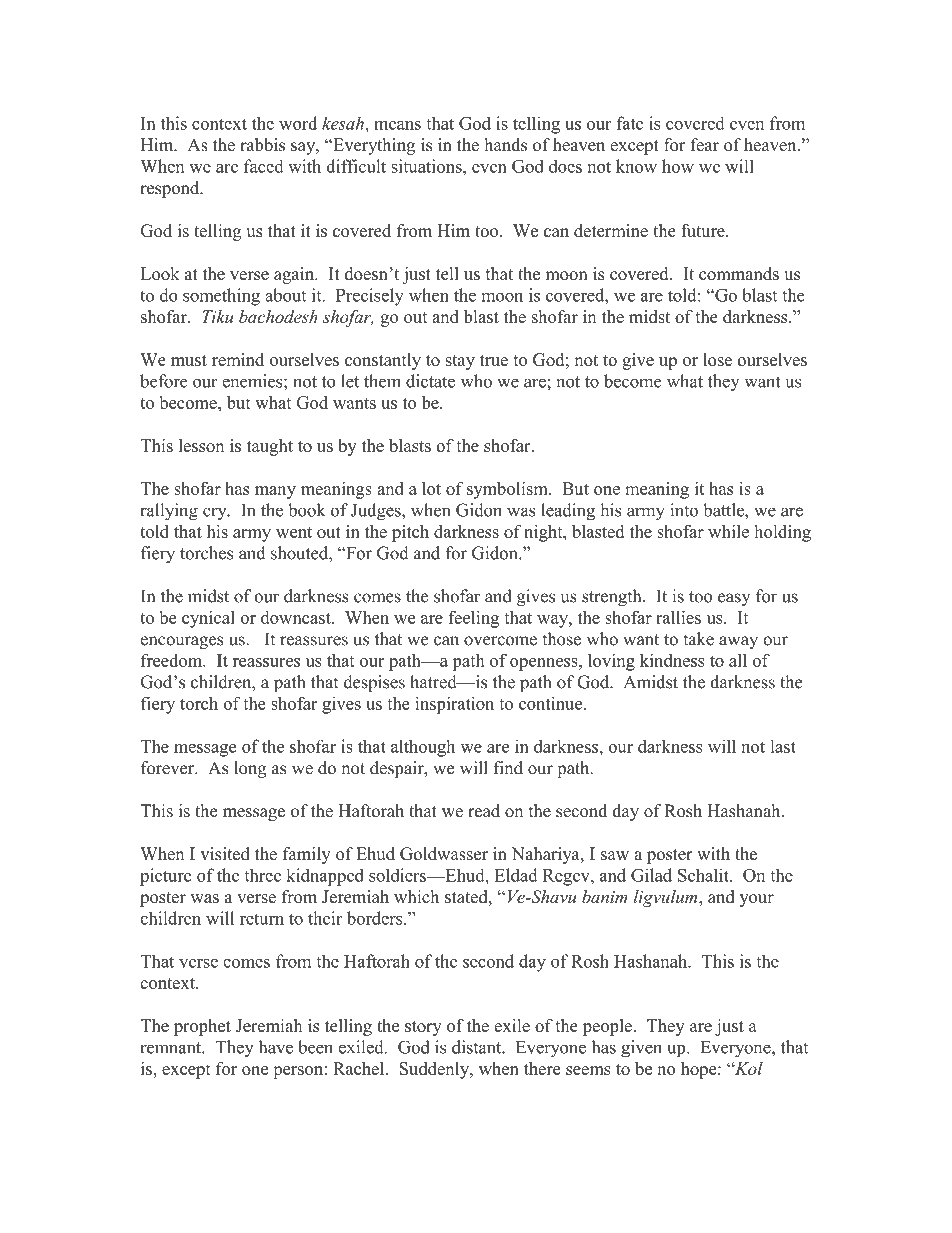 Image resolution: width=952 pixels, height=1233 pixels. What do you see at coordinates (505, 145) in the screenshot?
I see `hands` at bounding box center [505, 145].
